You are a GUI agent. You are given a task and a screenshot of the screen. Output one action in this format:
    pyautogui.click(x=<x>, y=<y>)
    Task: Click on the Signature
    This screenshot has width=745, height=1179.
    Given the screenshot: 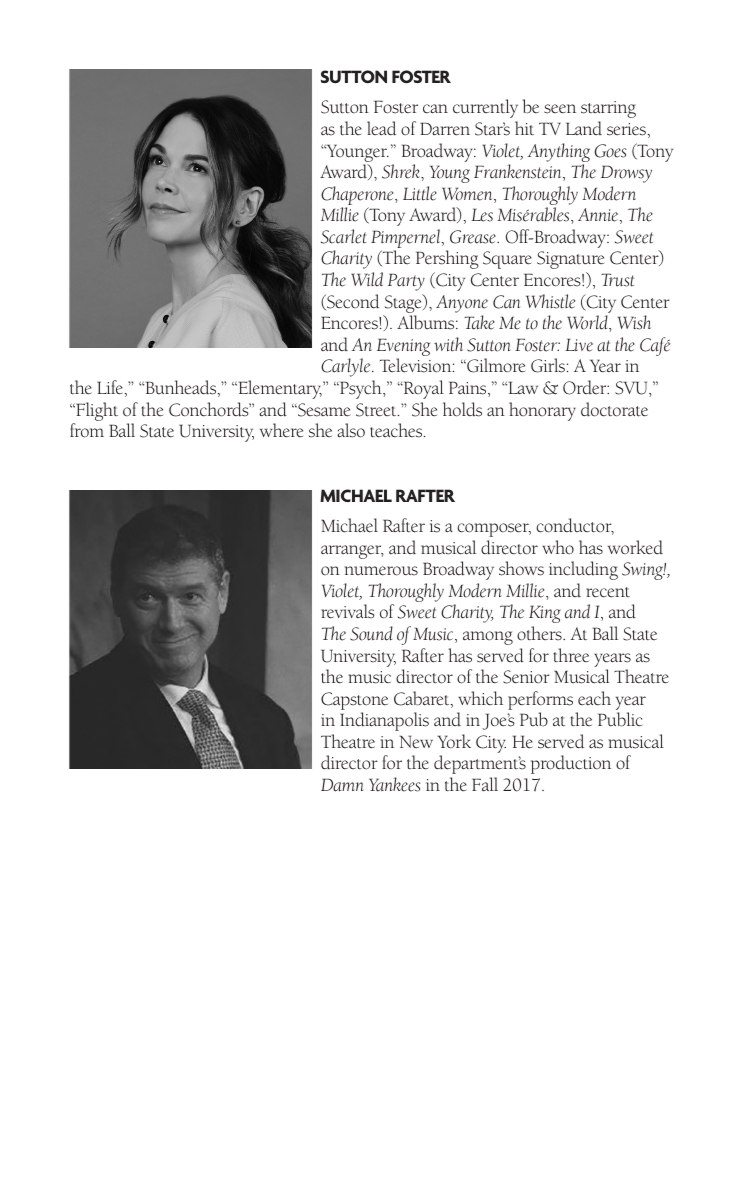 What is the action you would take?
    pyautogui.click(x=570, y=260)
